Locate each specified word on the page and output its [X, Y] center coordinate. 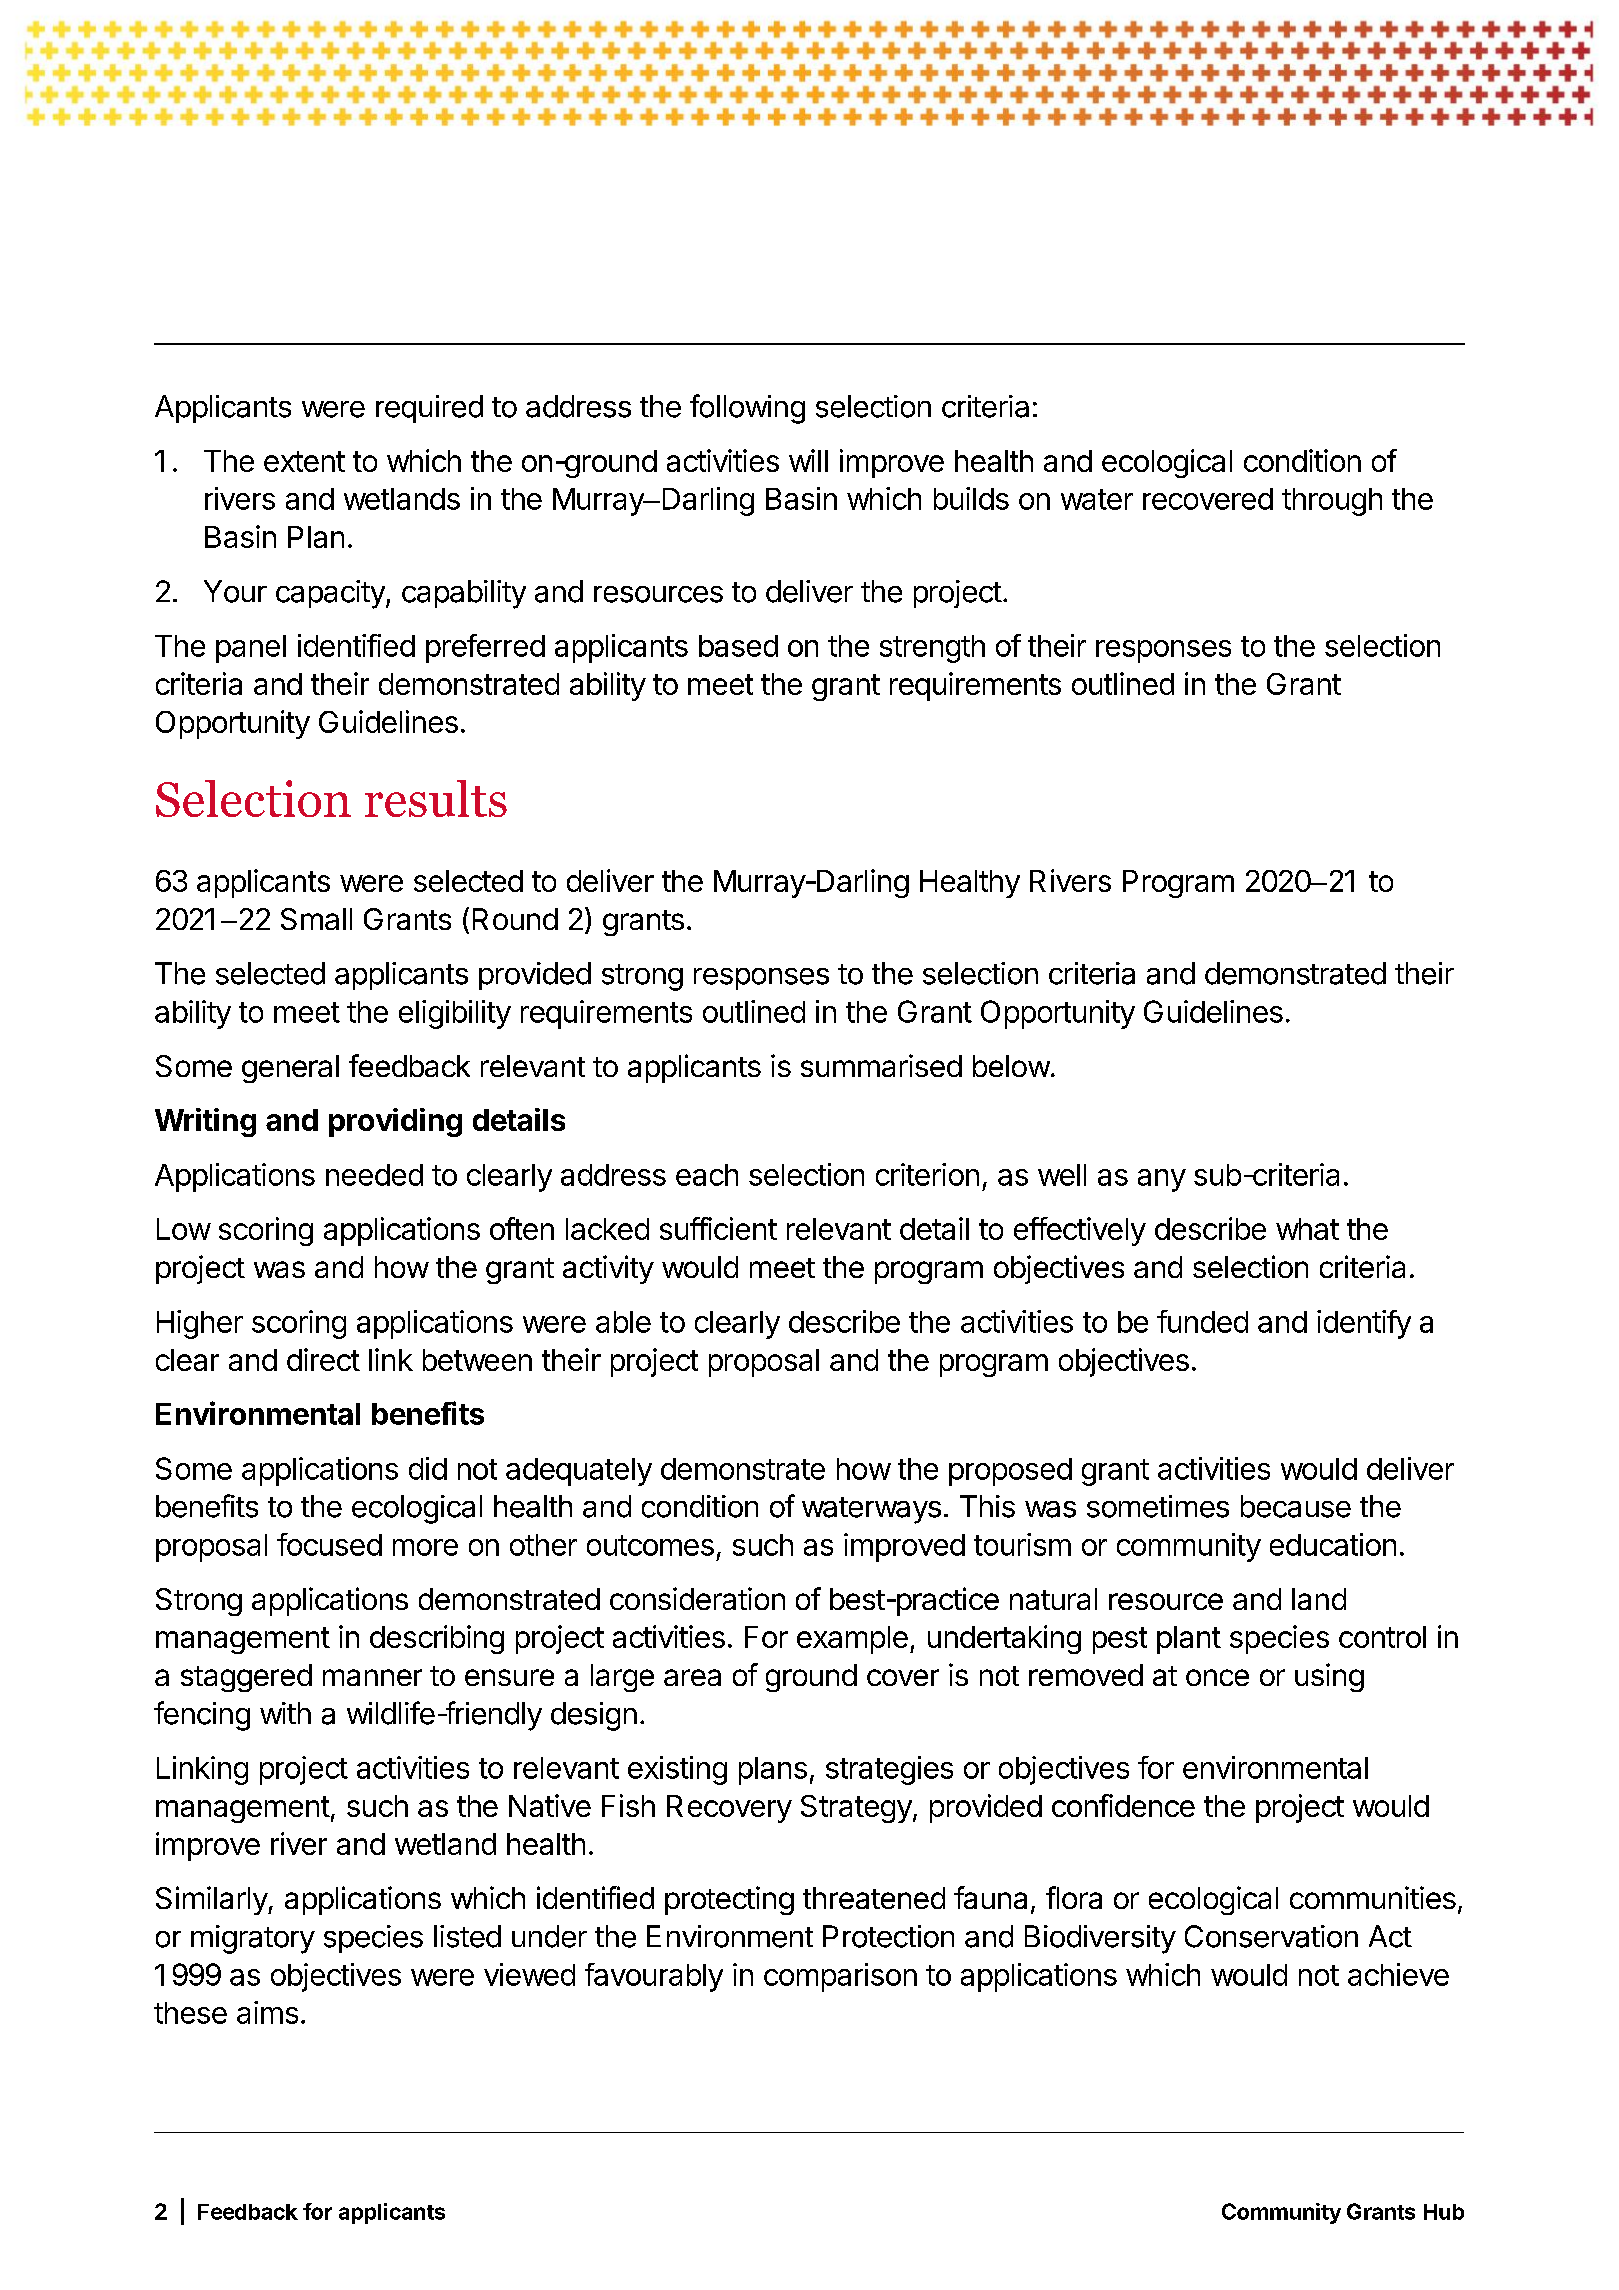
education [1333, 1544]
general [290, 1069]
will [808, 460]
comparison [840, 1977]
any [1162, 1180]
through [1332, 502]
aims [267, 2012]
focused [329, 1544]
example [852, 1640]
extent [304, 461]
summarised [881, 1065]
